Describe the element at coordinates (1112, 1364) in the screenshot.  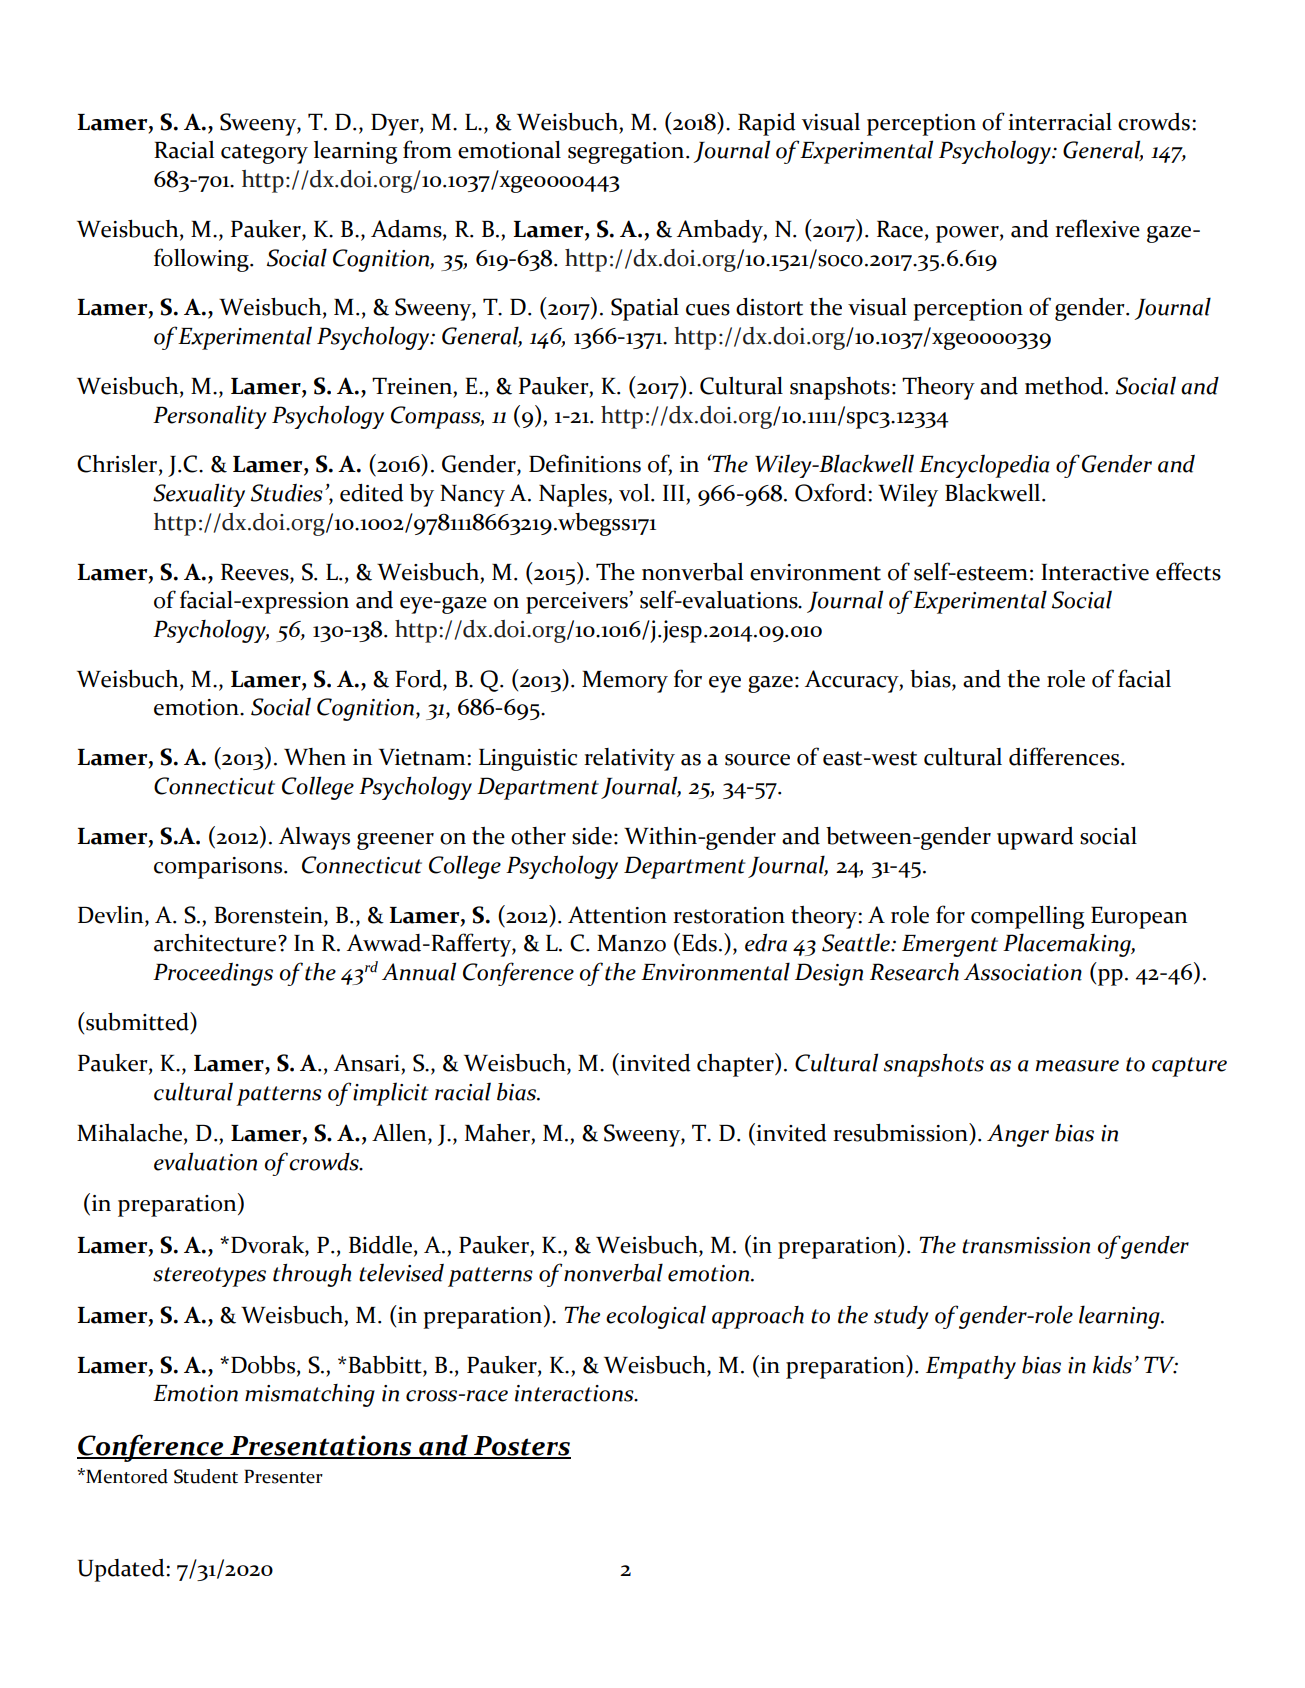
I see `kids` at that location.
